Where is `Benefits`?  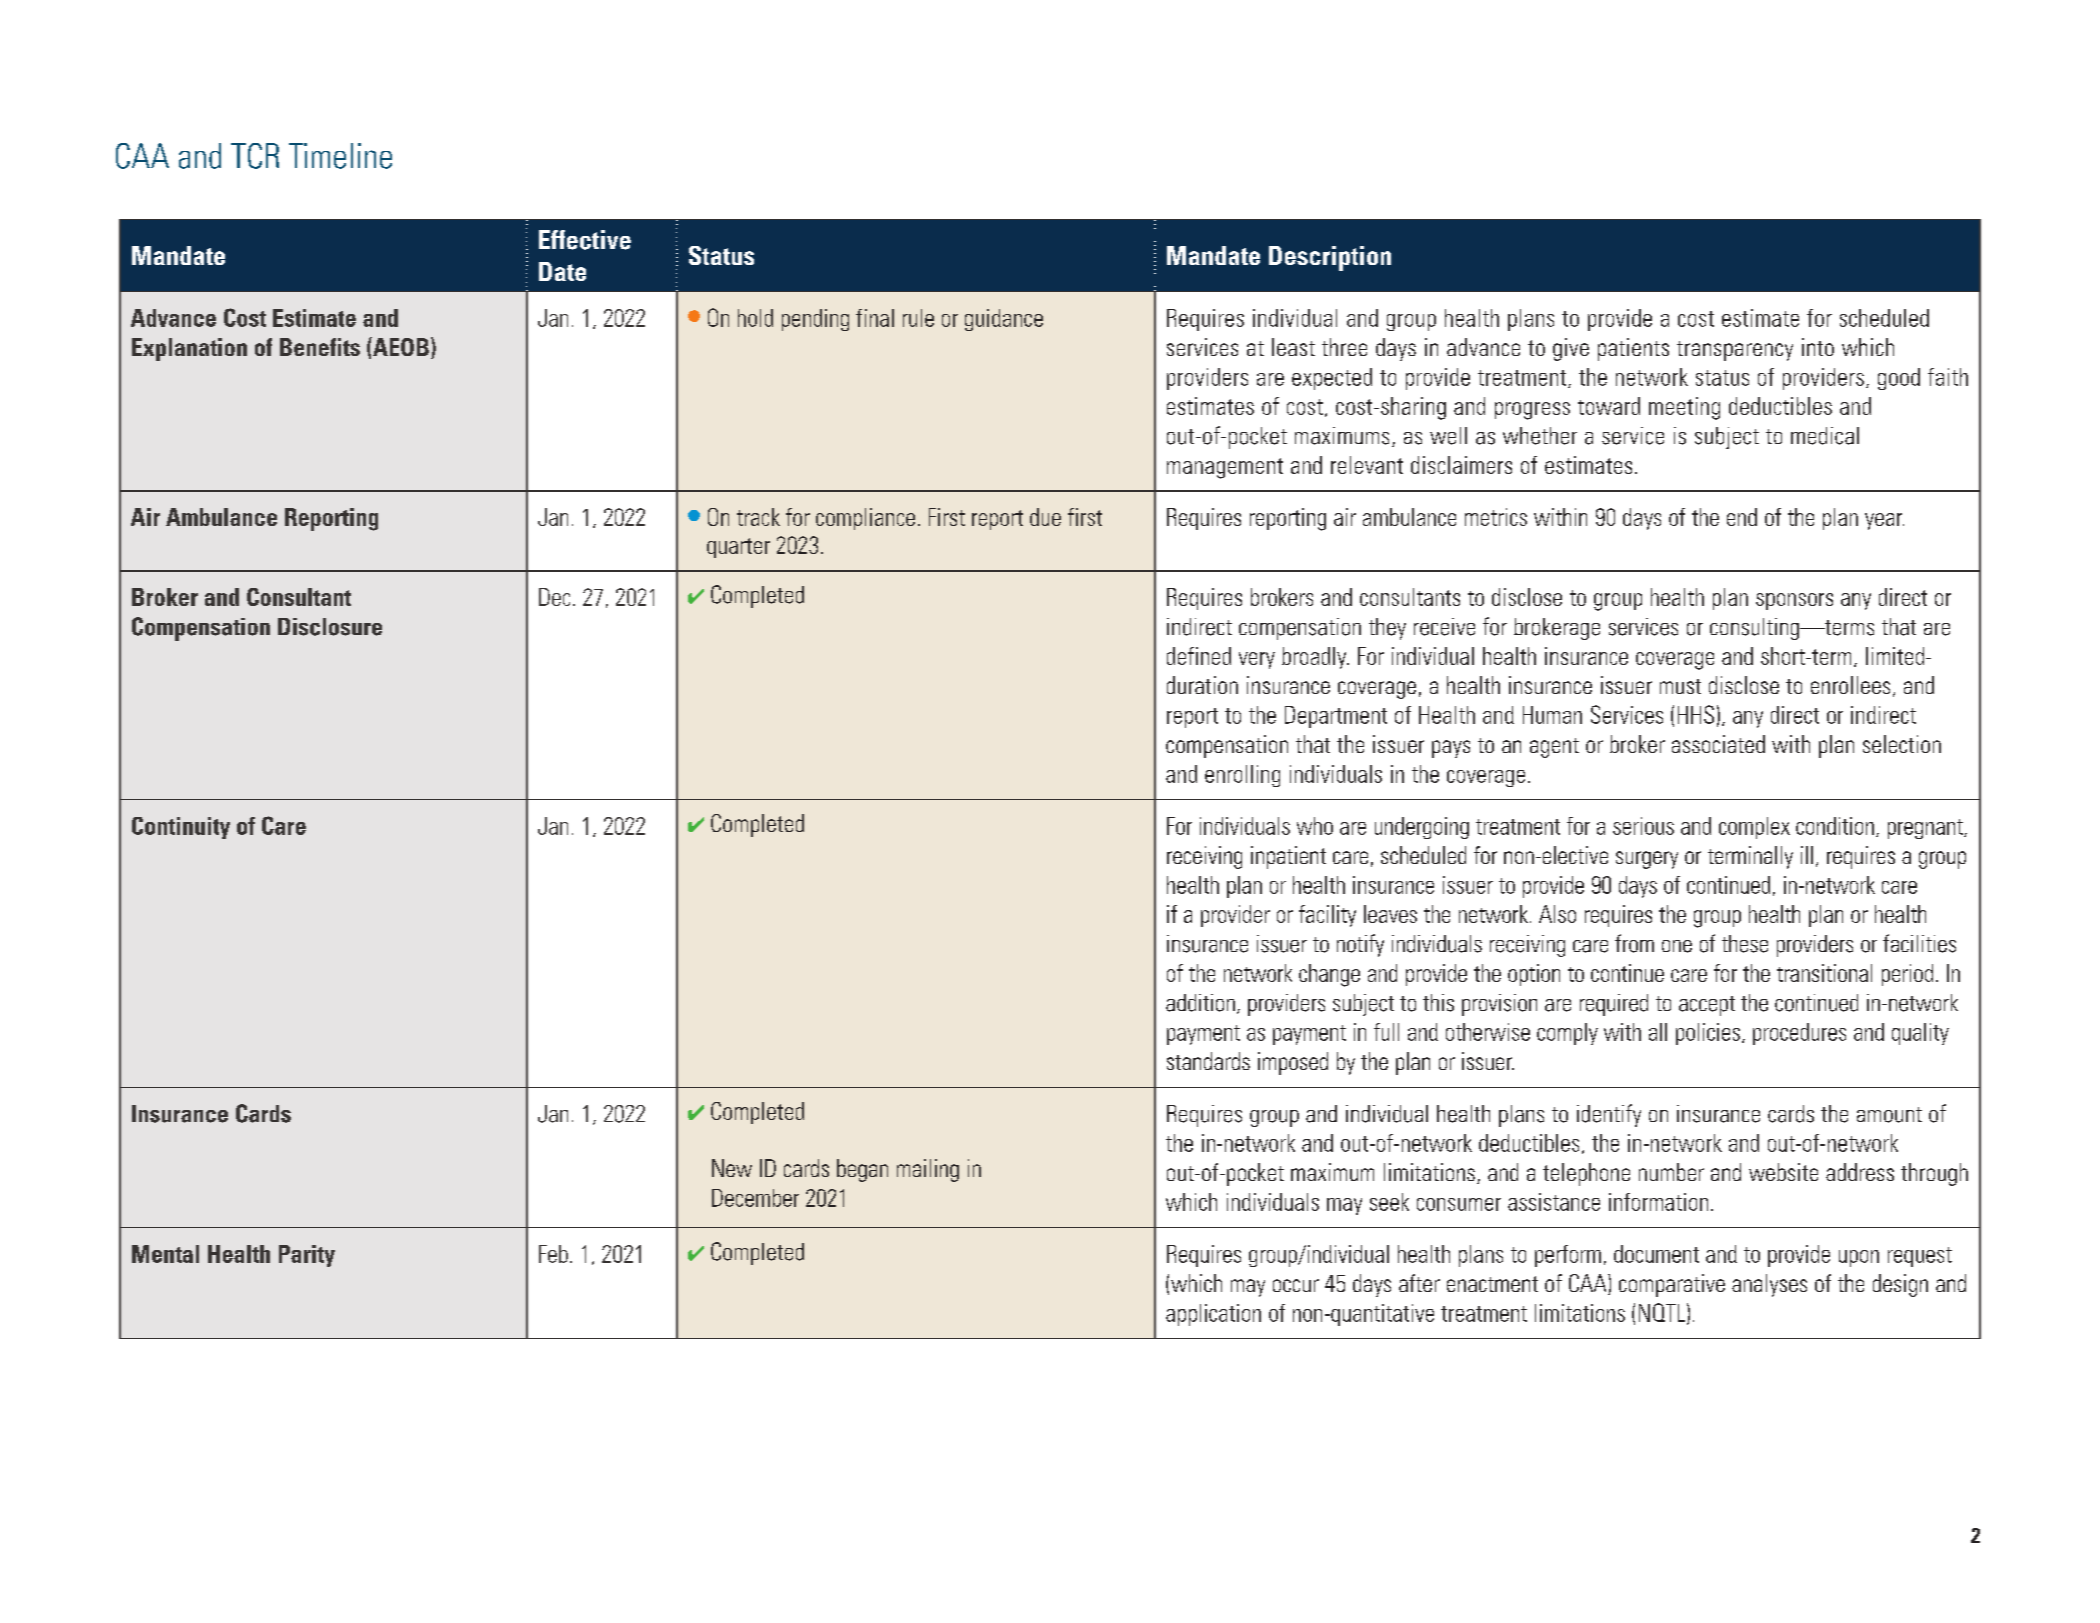
Benefits is located at coordinates (320, 347).
